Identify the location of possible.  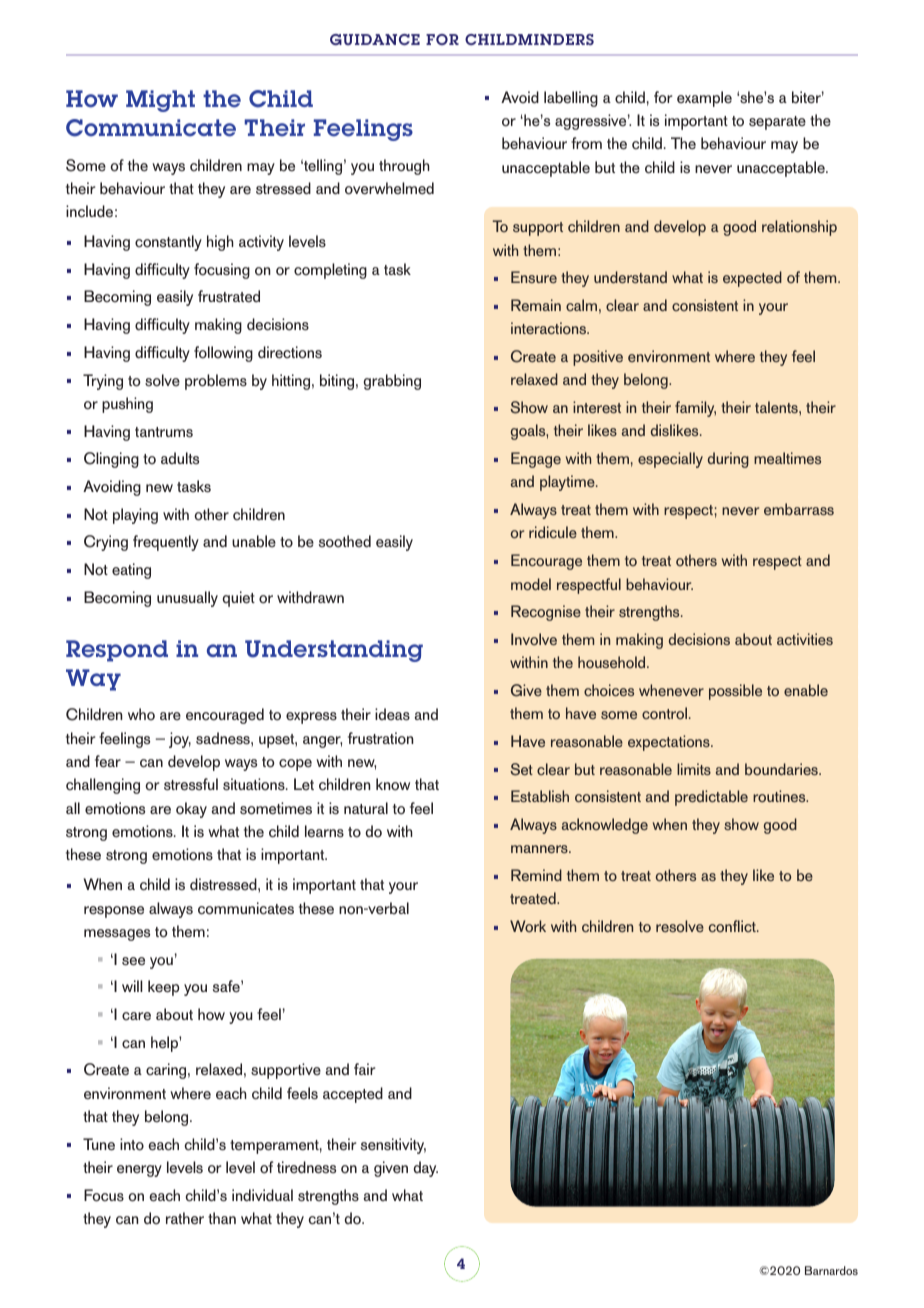
(735, 692).
